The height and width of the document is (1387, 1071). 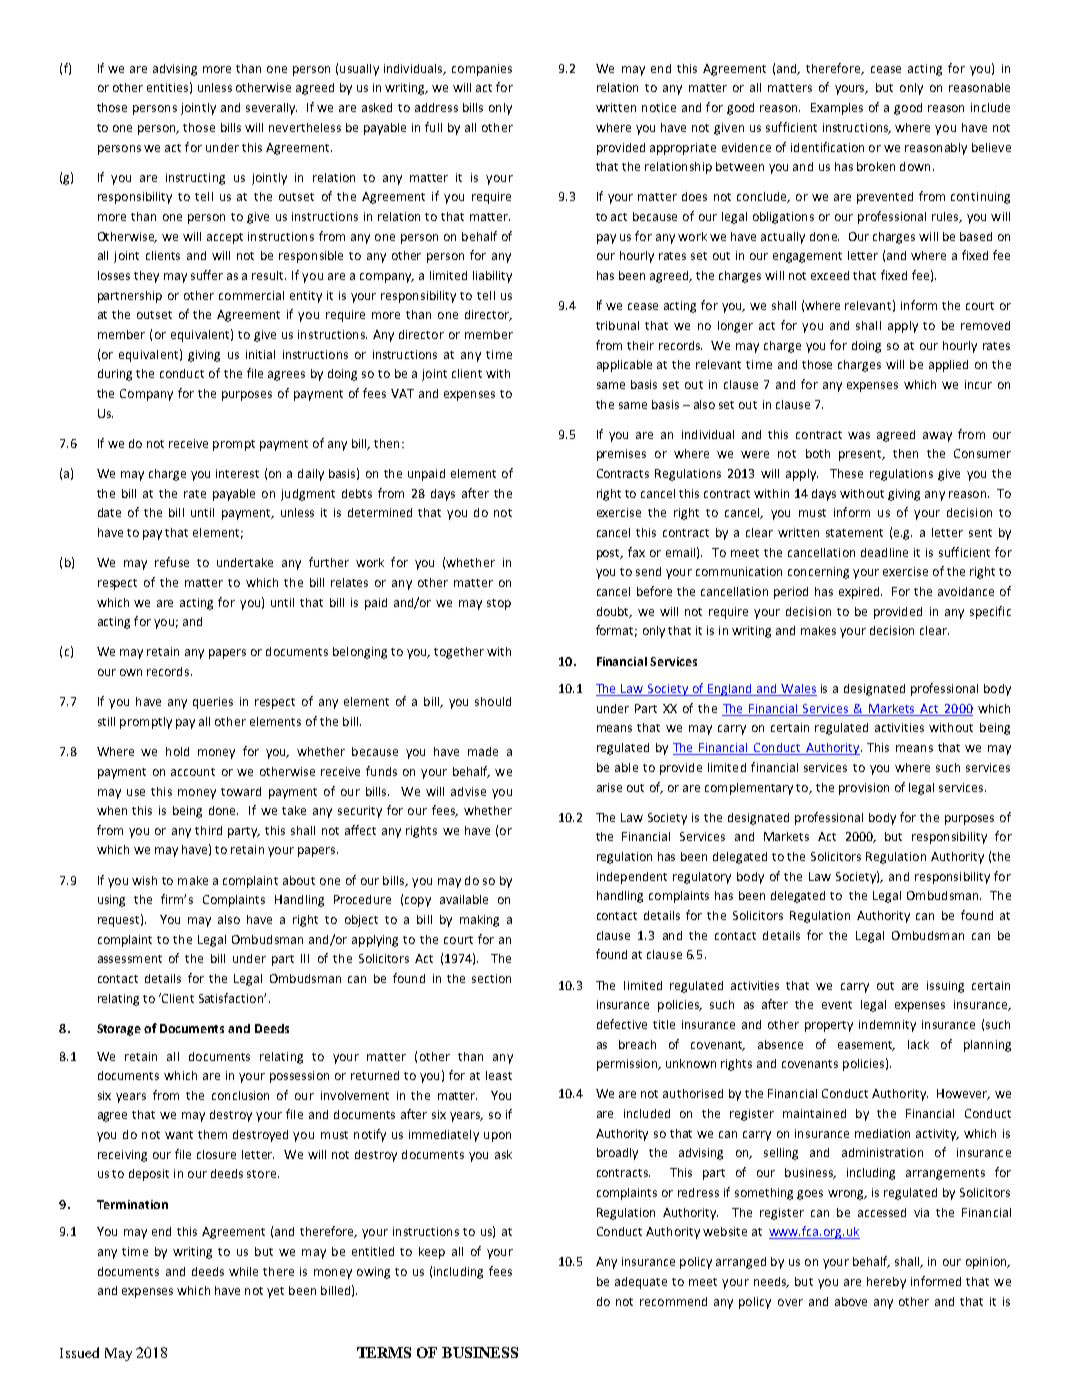 What do you see at coordinates (493, 701) in the document?
I see `should` at bounding box center [493, 701].
